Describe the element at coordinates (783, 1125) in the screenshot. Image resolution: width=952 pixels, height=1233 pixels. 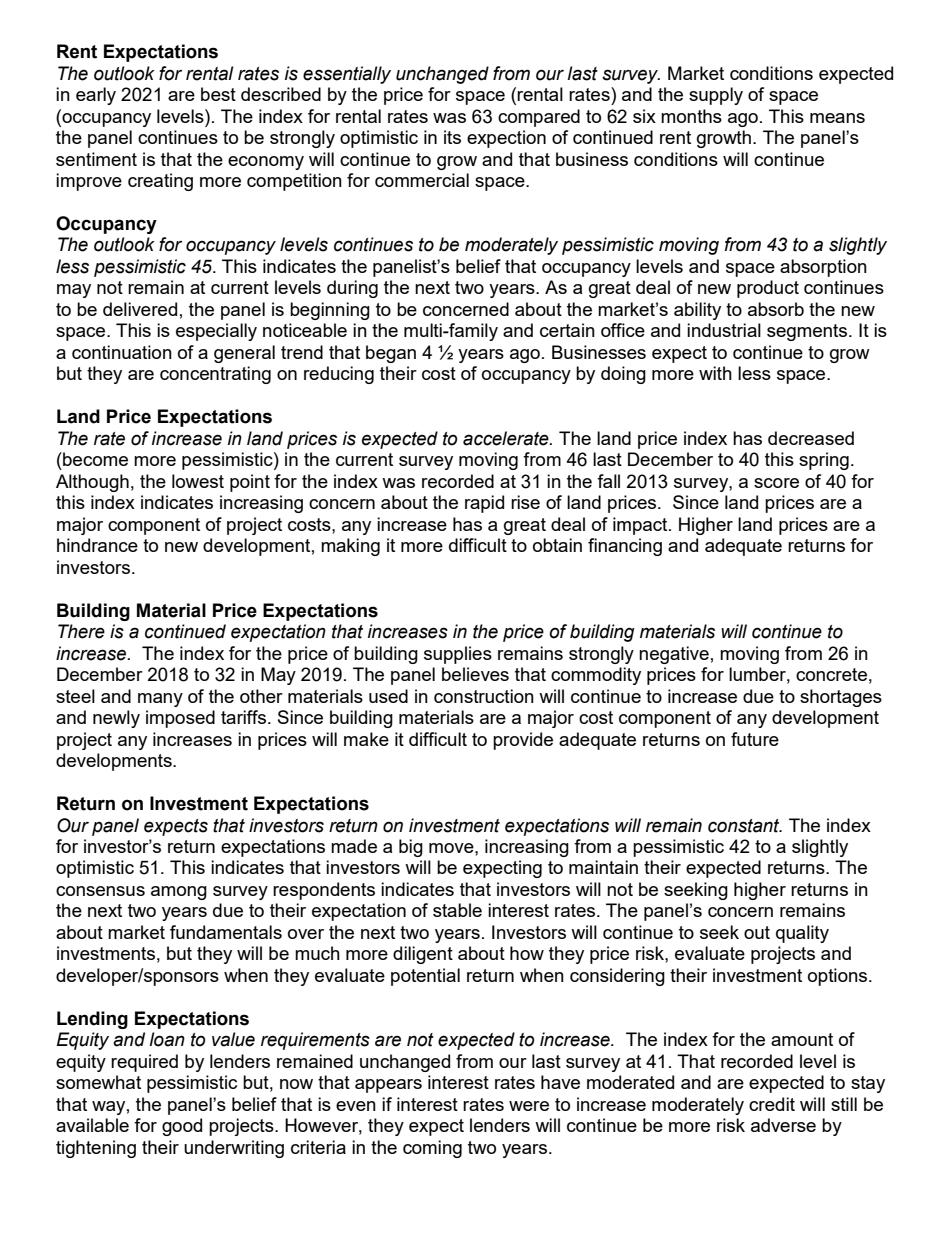
I see `adverse` at that location.
